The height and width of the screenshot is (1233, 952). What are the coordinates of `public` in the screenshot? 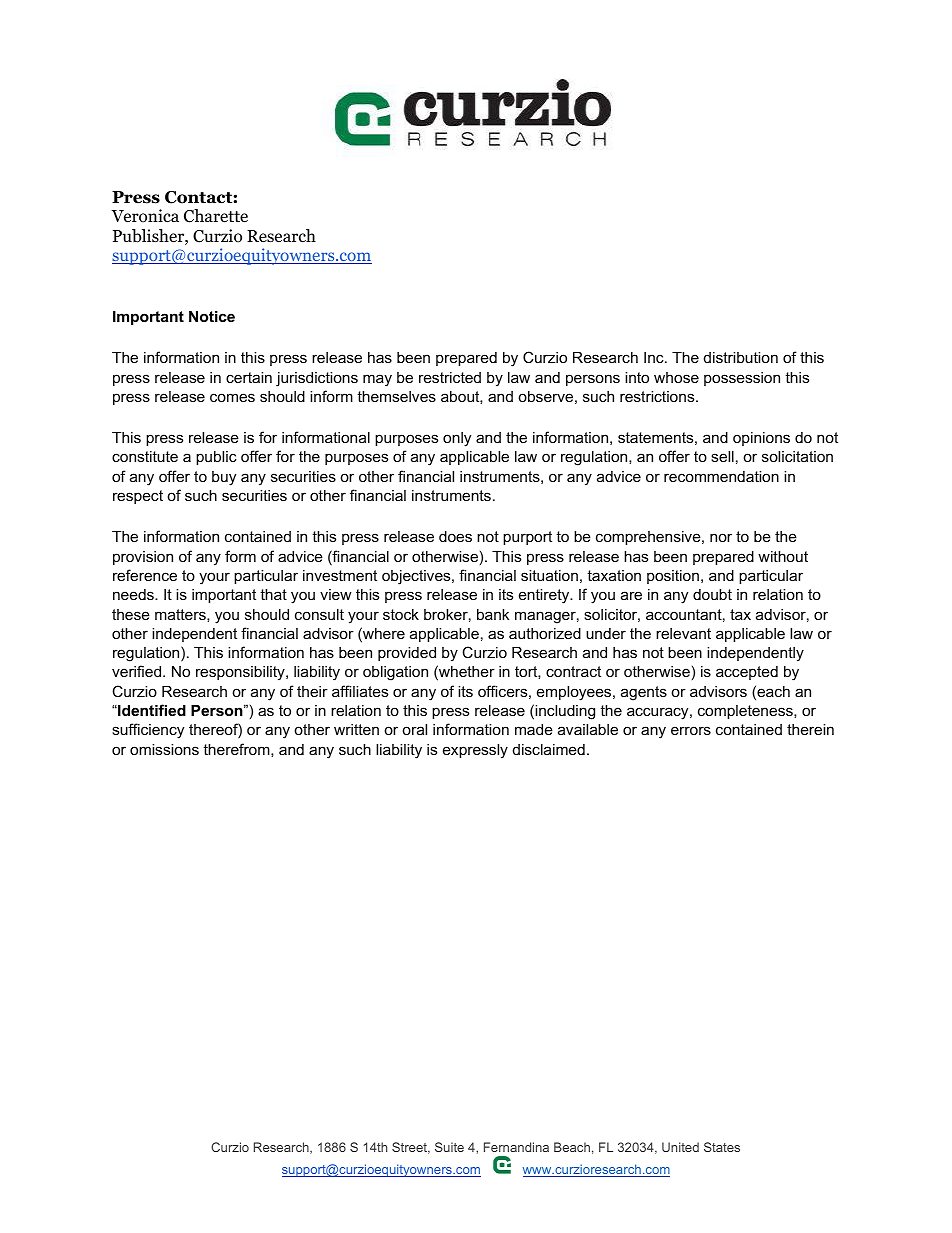 It's located at (216, 458).
